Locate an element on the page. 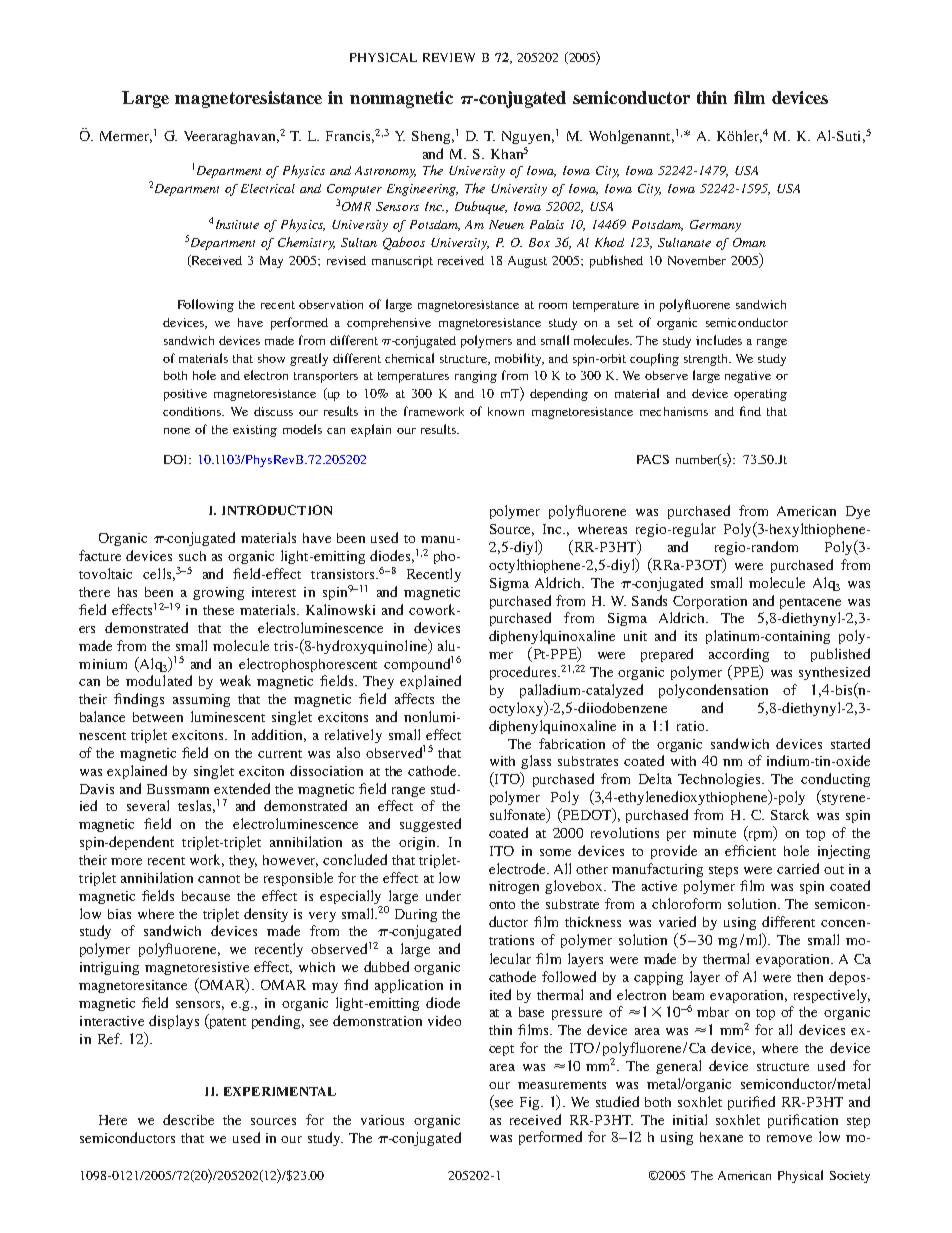 This page has height=1233, width=952. Engineering is located at coordinates (422, 190).
